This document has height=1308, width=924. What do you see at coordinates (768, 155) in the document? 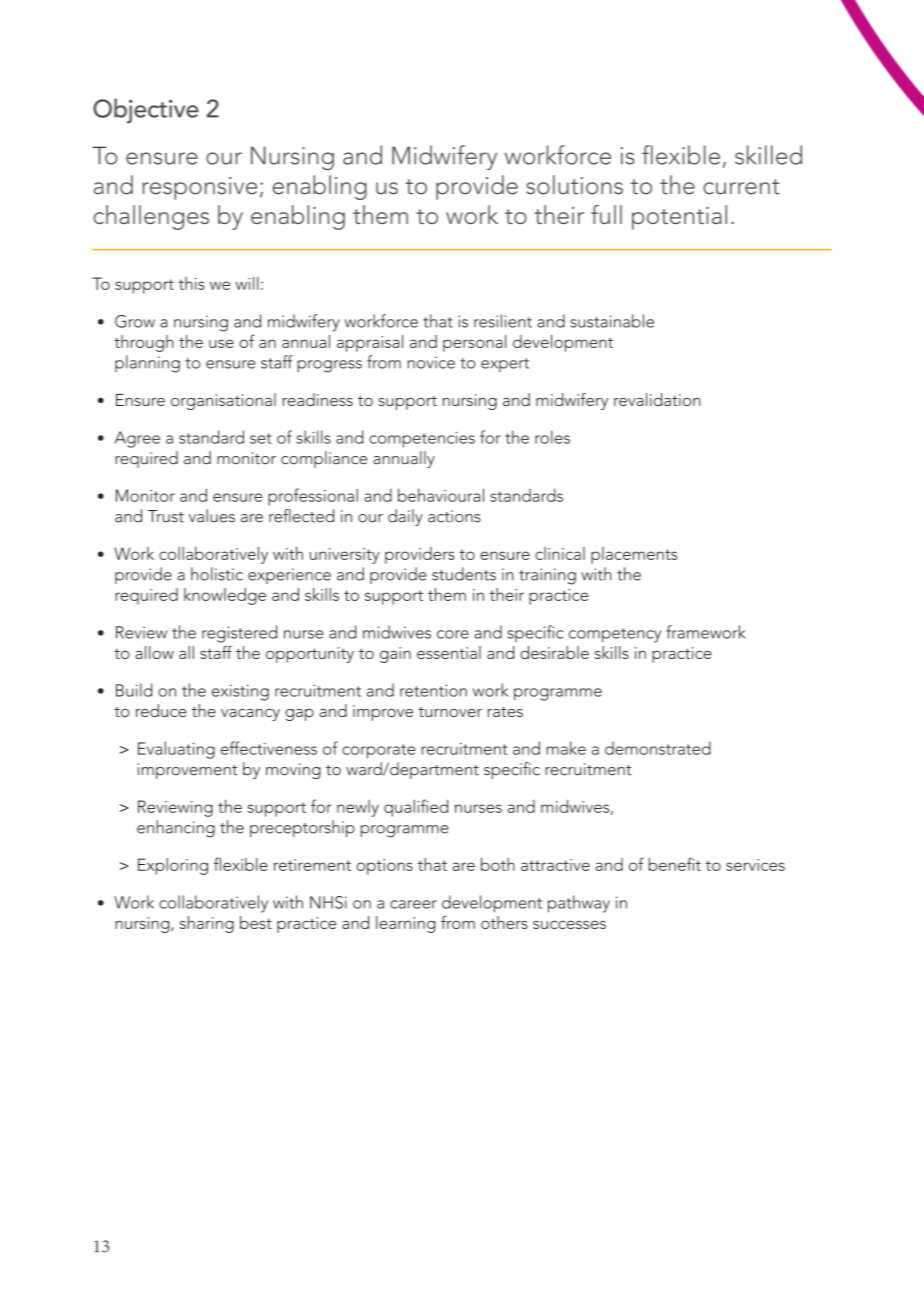
I see `skilled` at bounding box center [768, 155].
